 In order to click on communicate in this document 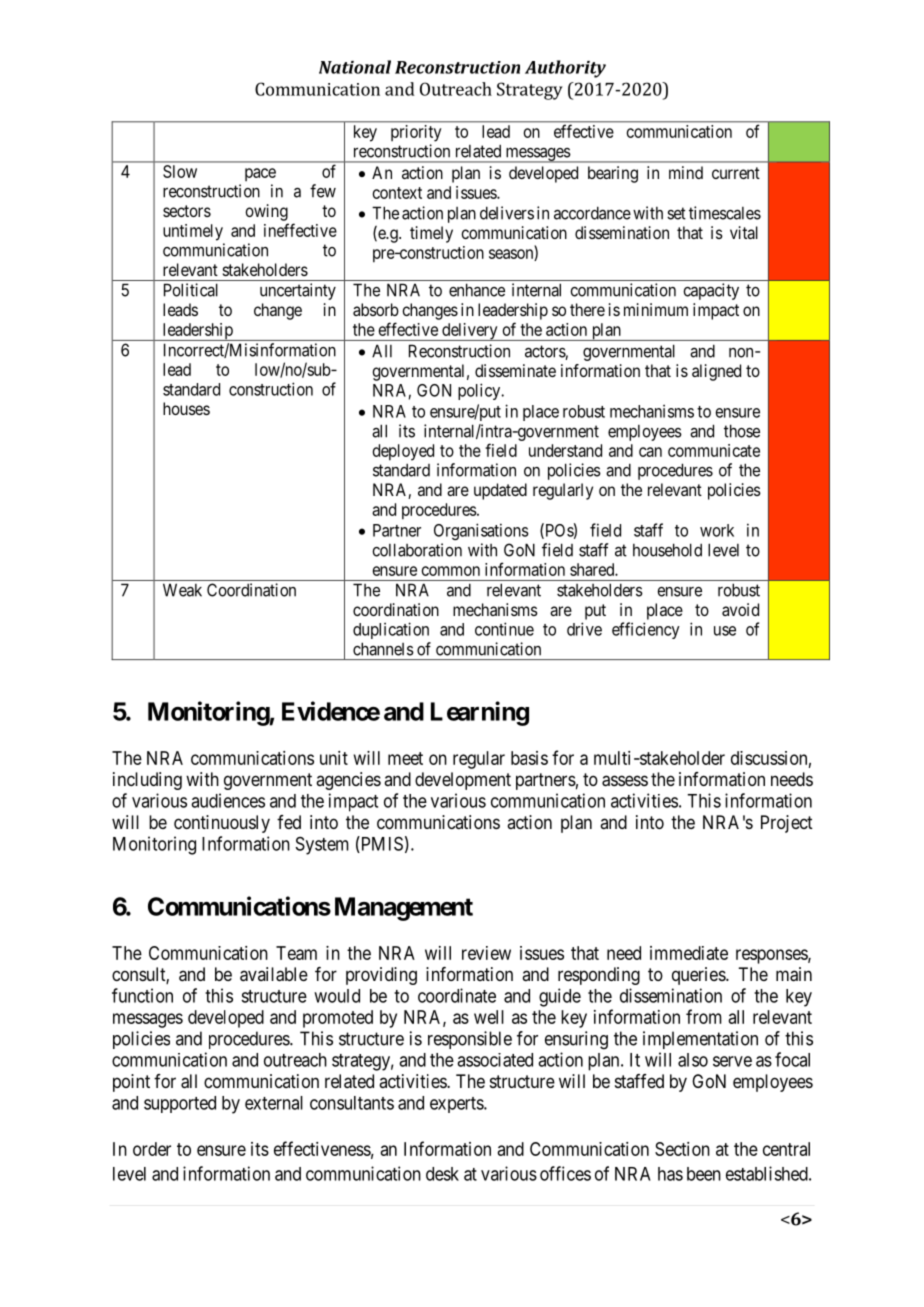, I will do `click(714, 450)`.
